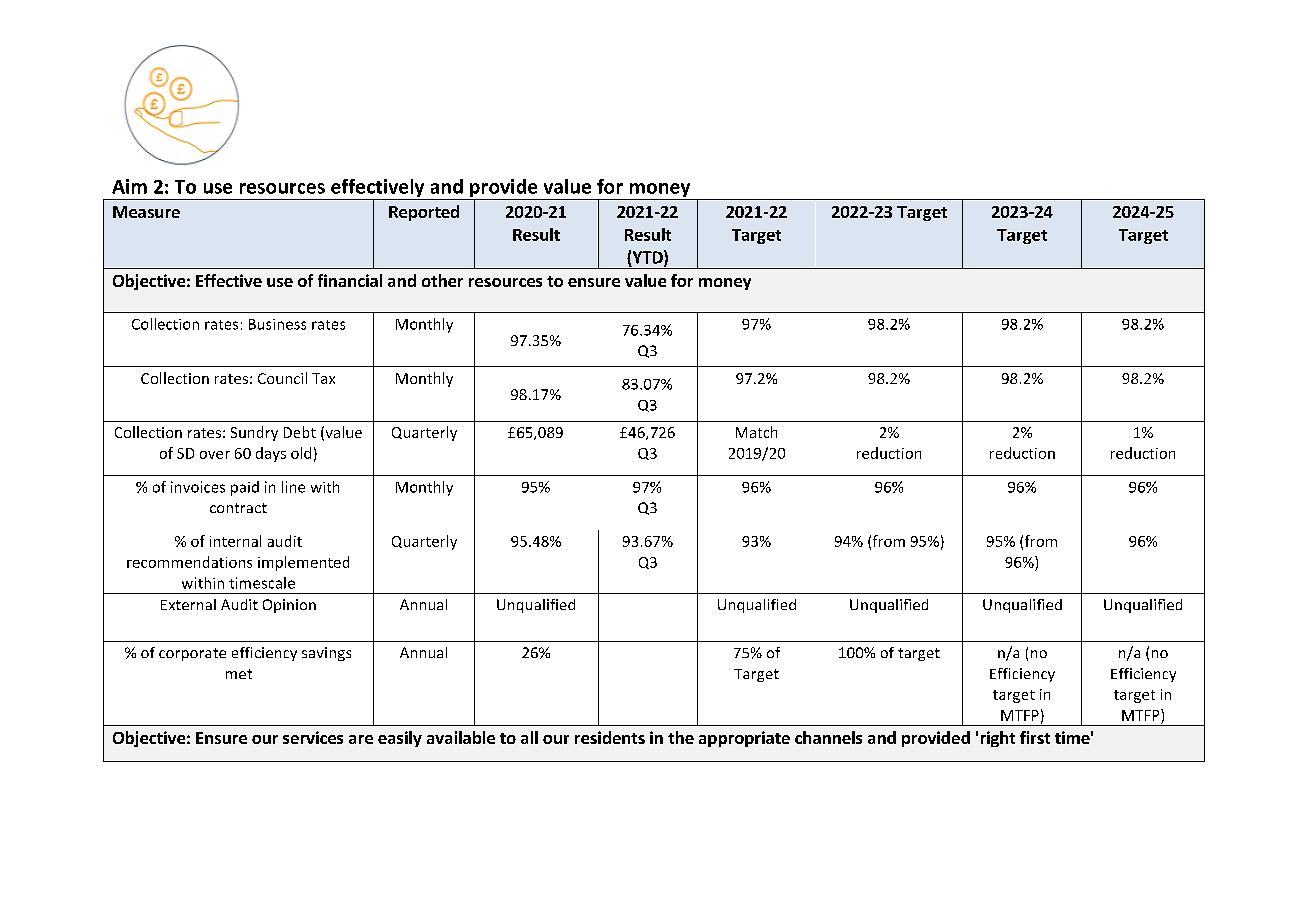  I want to click on other, so click(442, 280).
